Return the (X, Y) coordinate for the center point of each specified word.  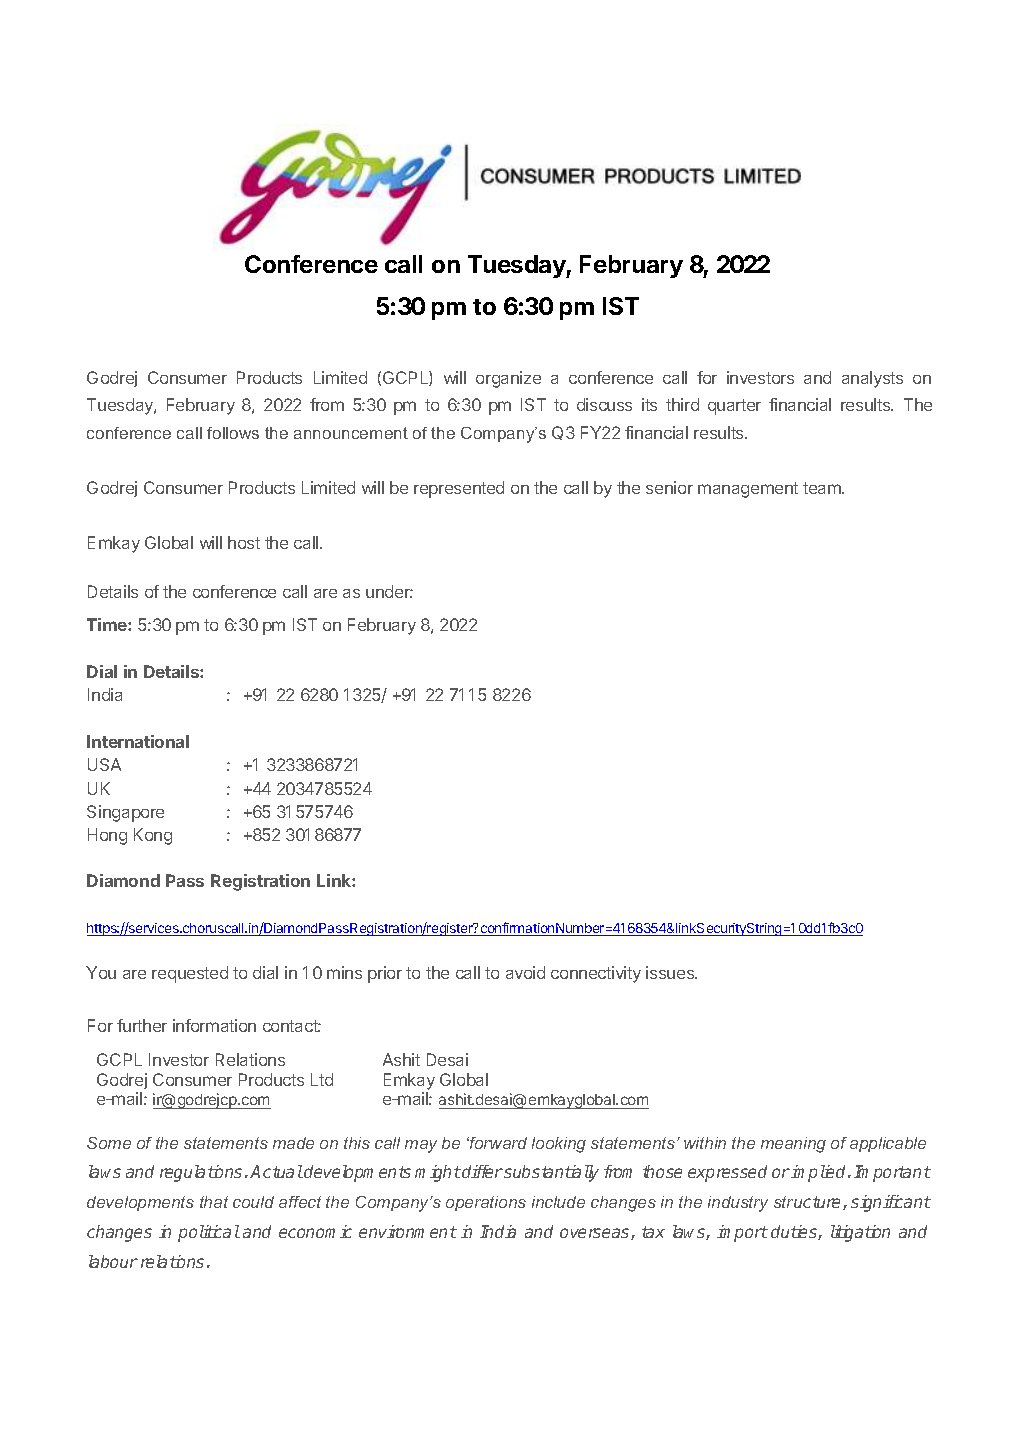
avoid (525, 972)
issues (671, 972)
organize (508, 379)
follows (233, 433)
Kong (153, 836)
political (209, 1233)
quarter (734, 407)
